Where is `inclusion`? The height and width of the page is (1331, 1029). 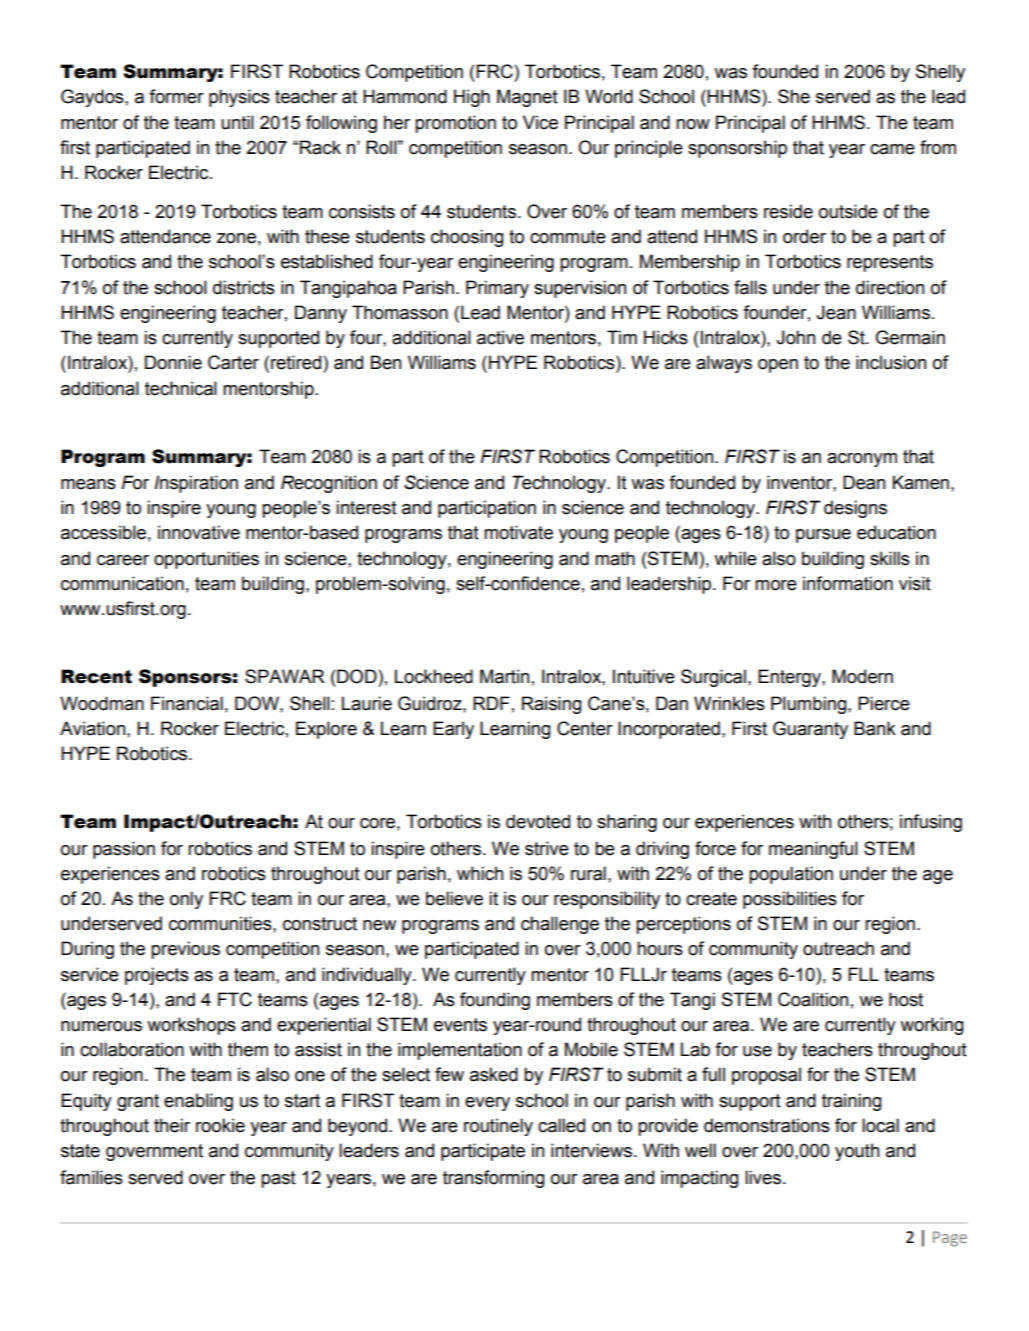
inclusion is located at coordinates (891, 362).
